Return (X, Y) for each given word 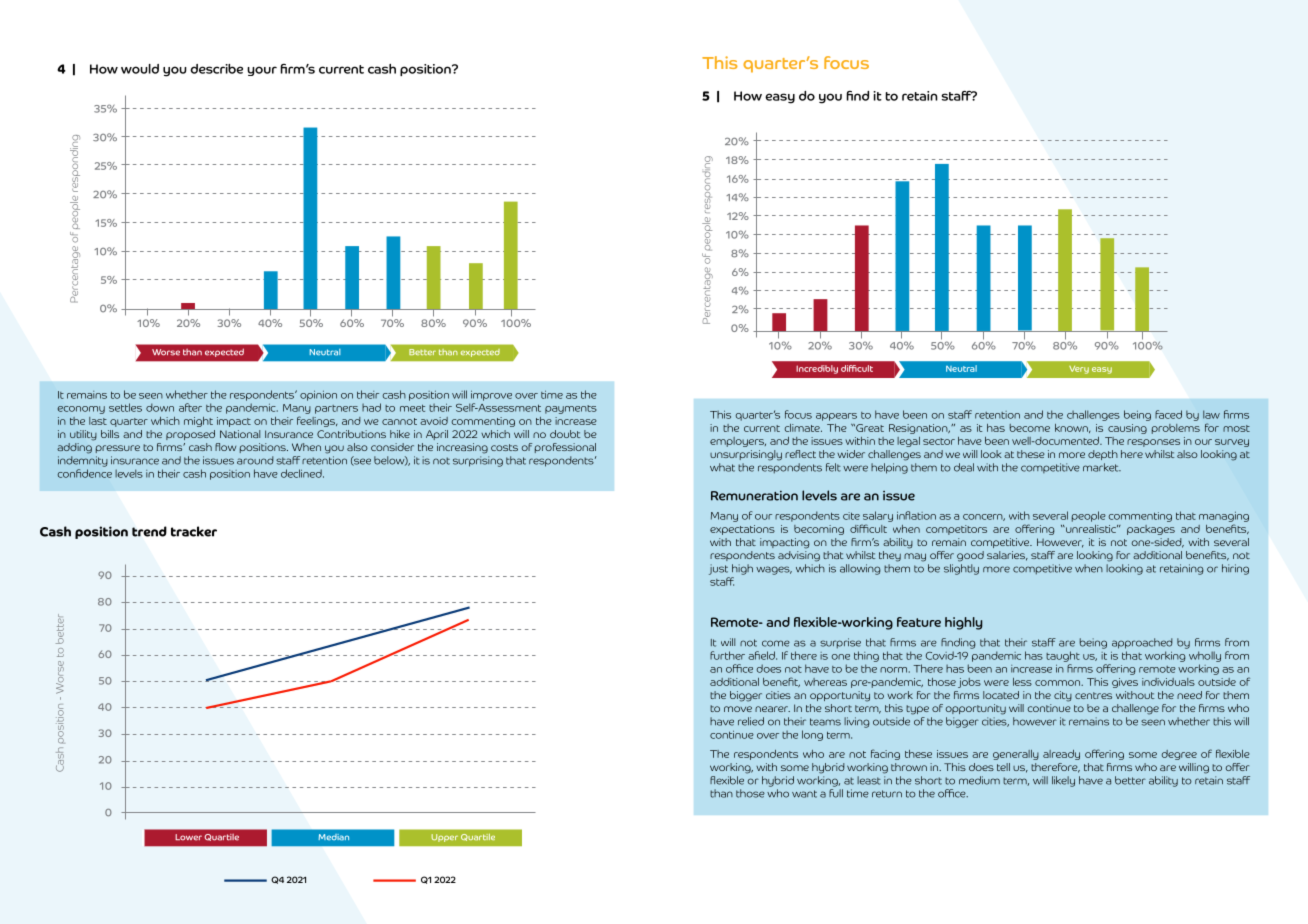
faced (1168, 414)
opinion (318, 396)
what (722, 467)
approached (1142, 643)
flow (225, 447)
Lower (188, 837)
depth (1103, 455)
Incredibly (817, 369)
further (727, 655)
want (804, 794)
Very (1079, 370)
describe (216, 69)
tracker (194, 531)
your (262, 71)
